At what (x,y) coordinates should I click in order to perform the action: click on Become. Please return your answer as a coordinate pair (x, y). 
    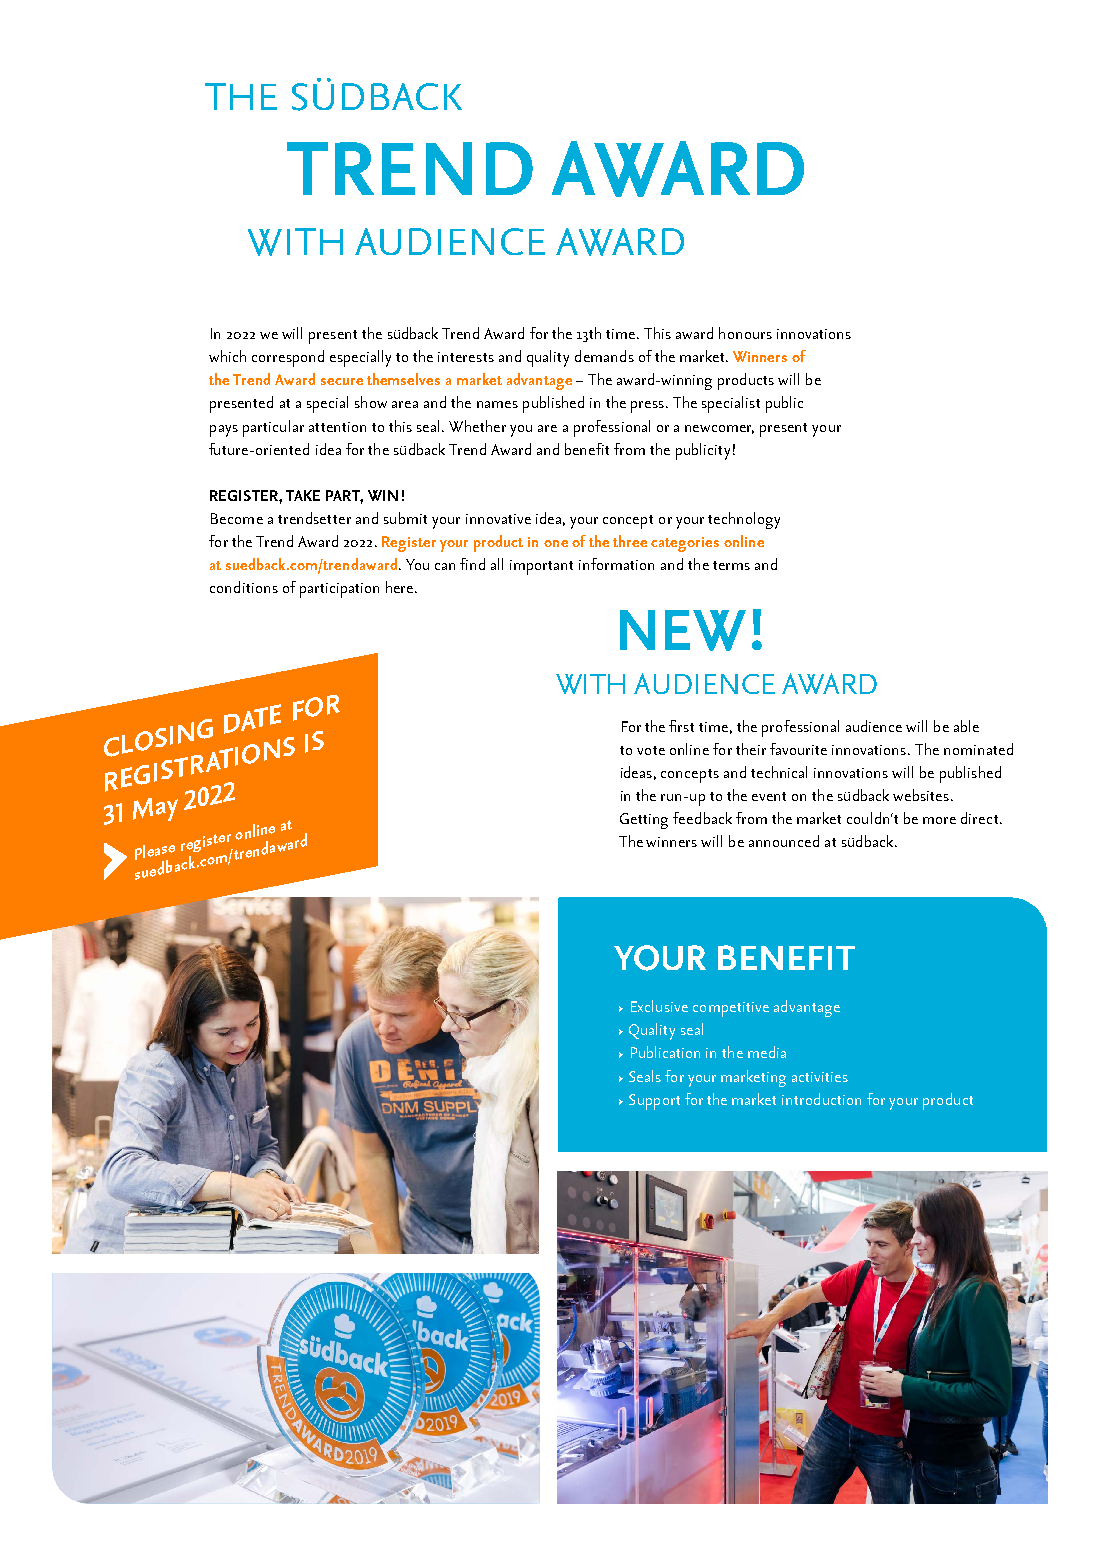
    Looking at the image, I should click on (237, 518).
